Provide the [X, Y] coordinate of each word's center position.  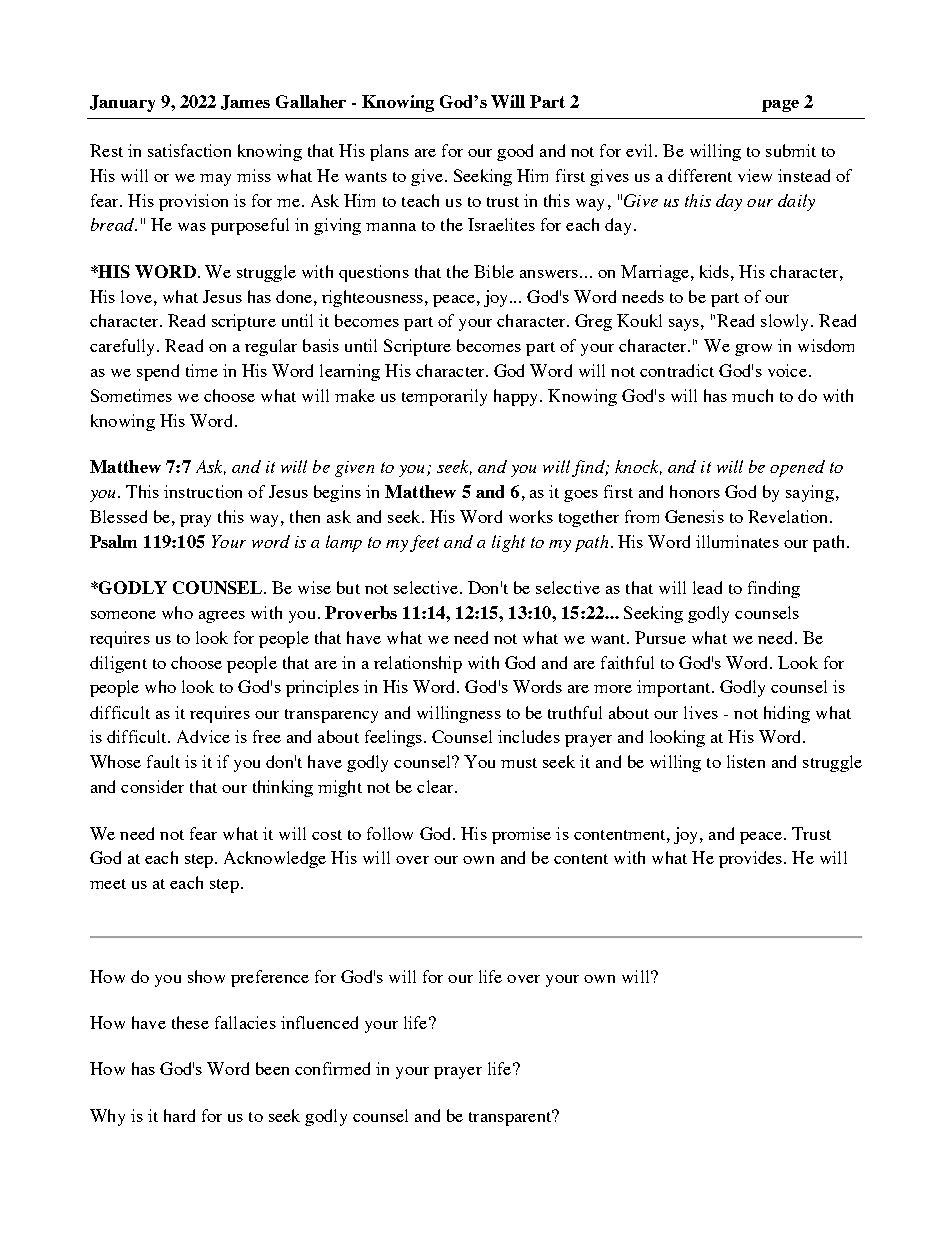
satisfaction [189, 150]
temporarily [444, 397]
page [780, 106]
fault [163, 761]
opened [797, 468]
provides [752, 859]
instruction [203, 491]
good [515, 152]
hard [179, 1115]
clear [436, 786]
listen [746, 761]
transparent [511, 1118]
